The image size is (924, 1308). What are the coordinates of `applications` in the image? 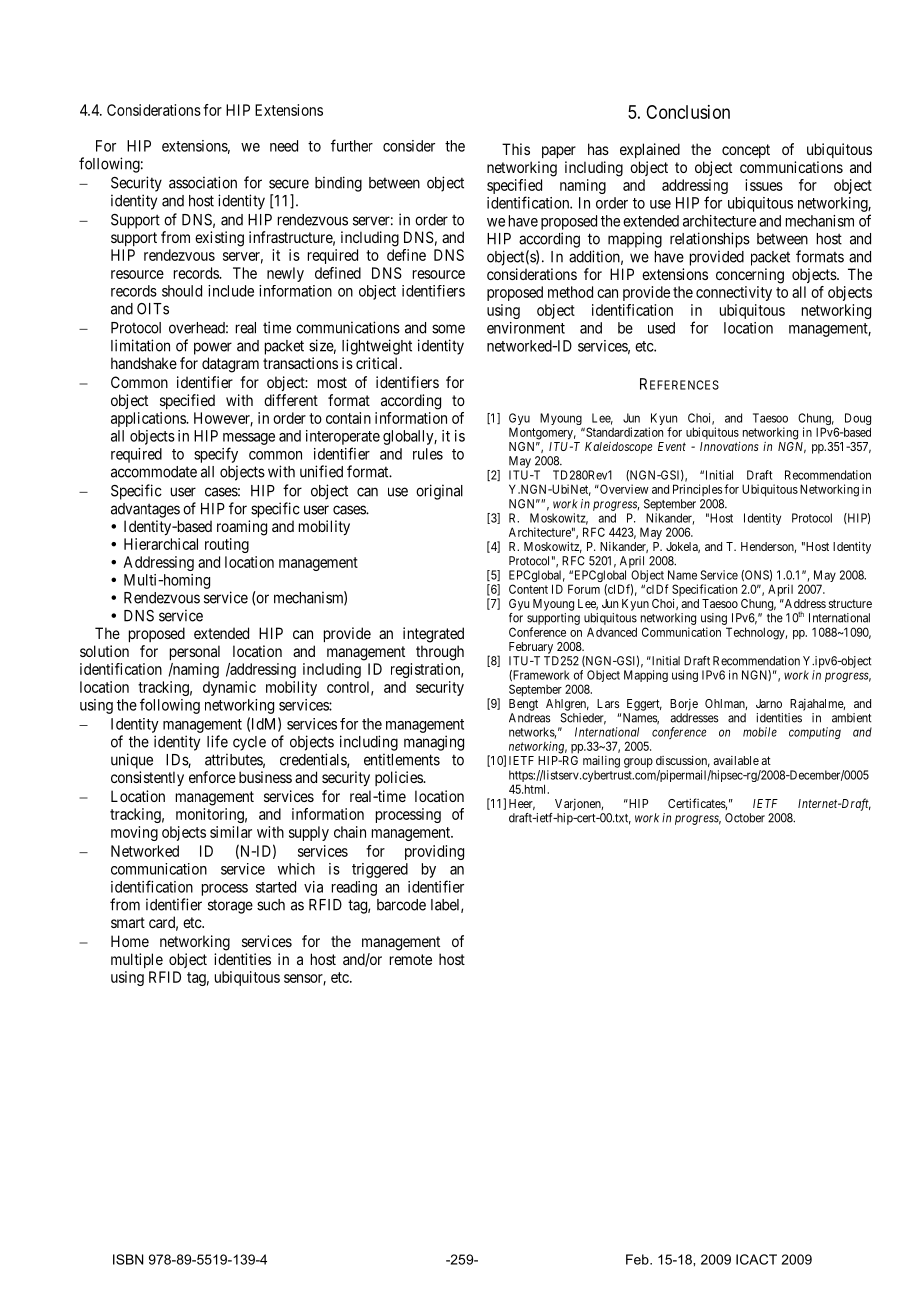 It's located at (149, 419).
